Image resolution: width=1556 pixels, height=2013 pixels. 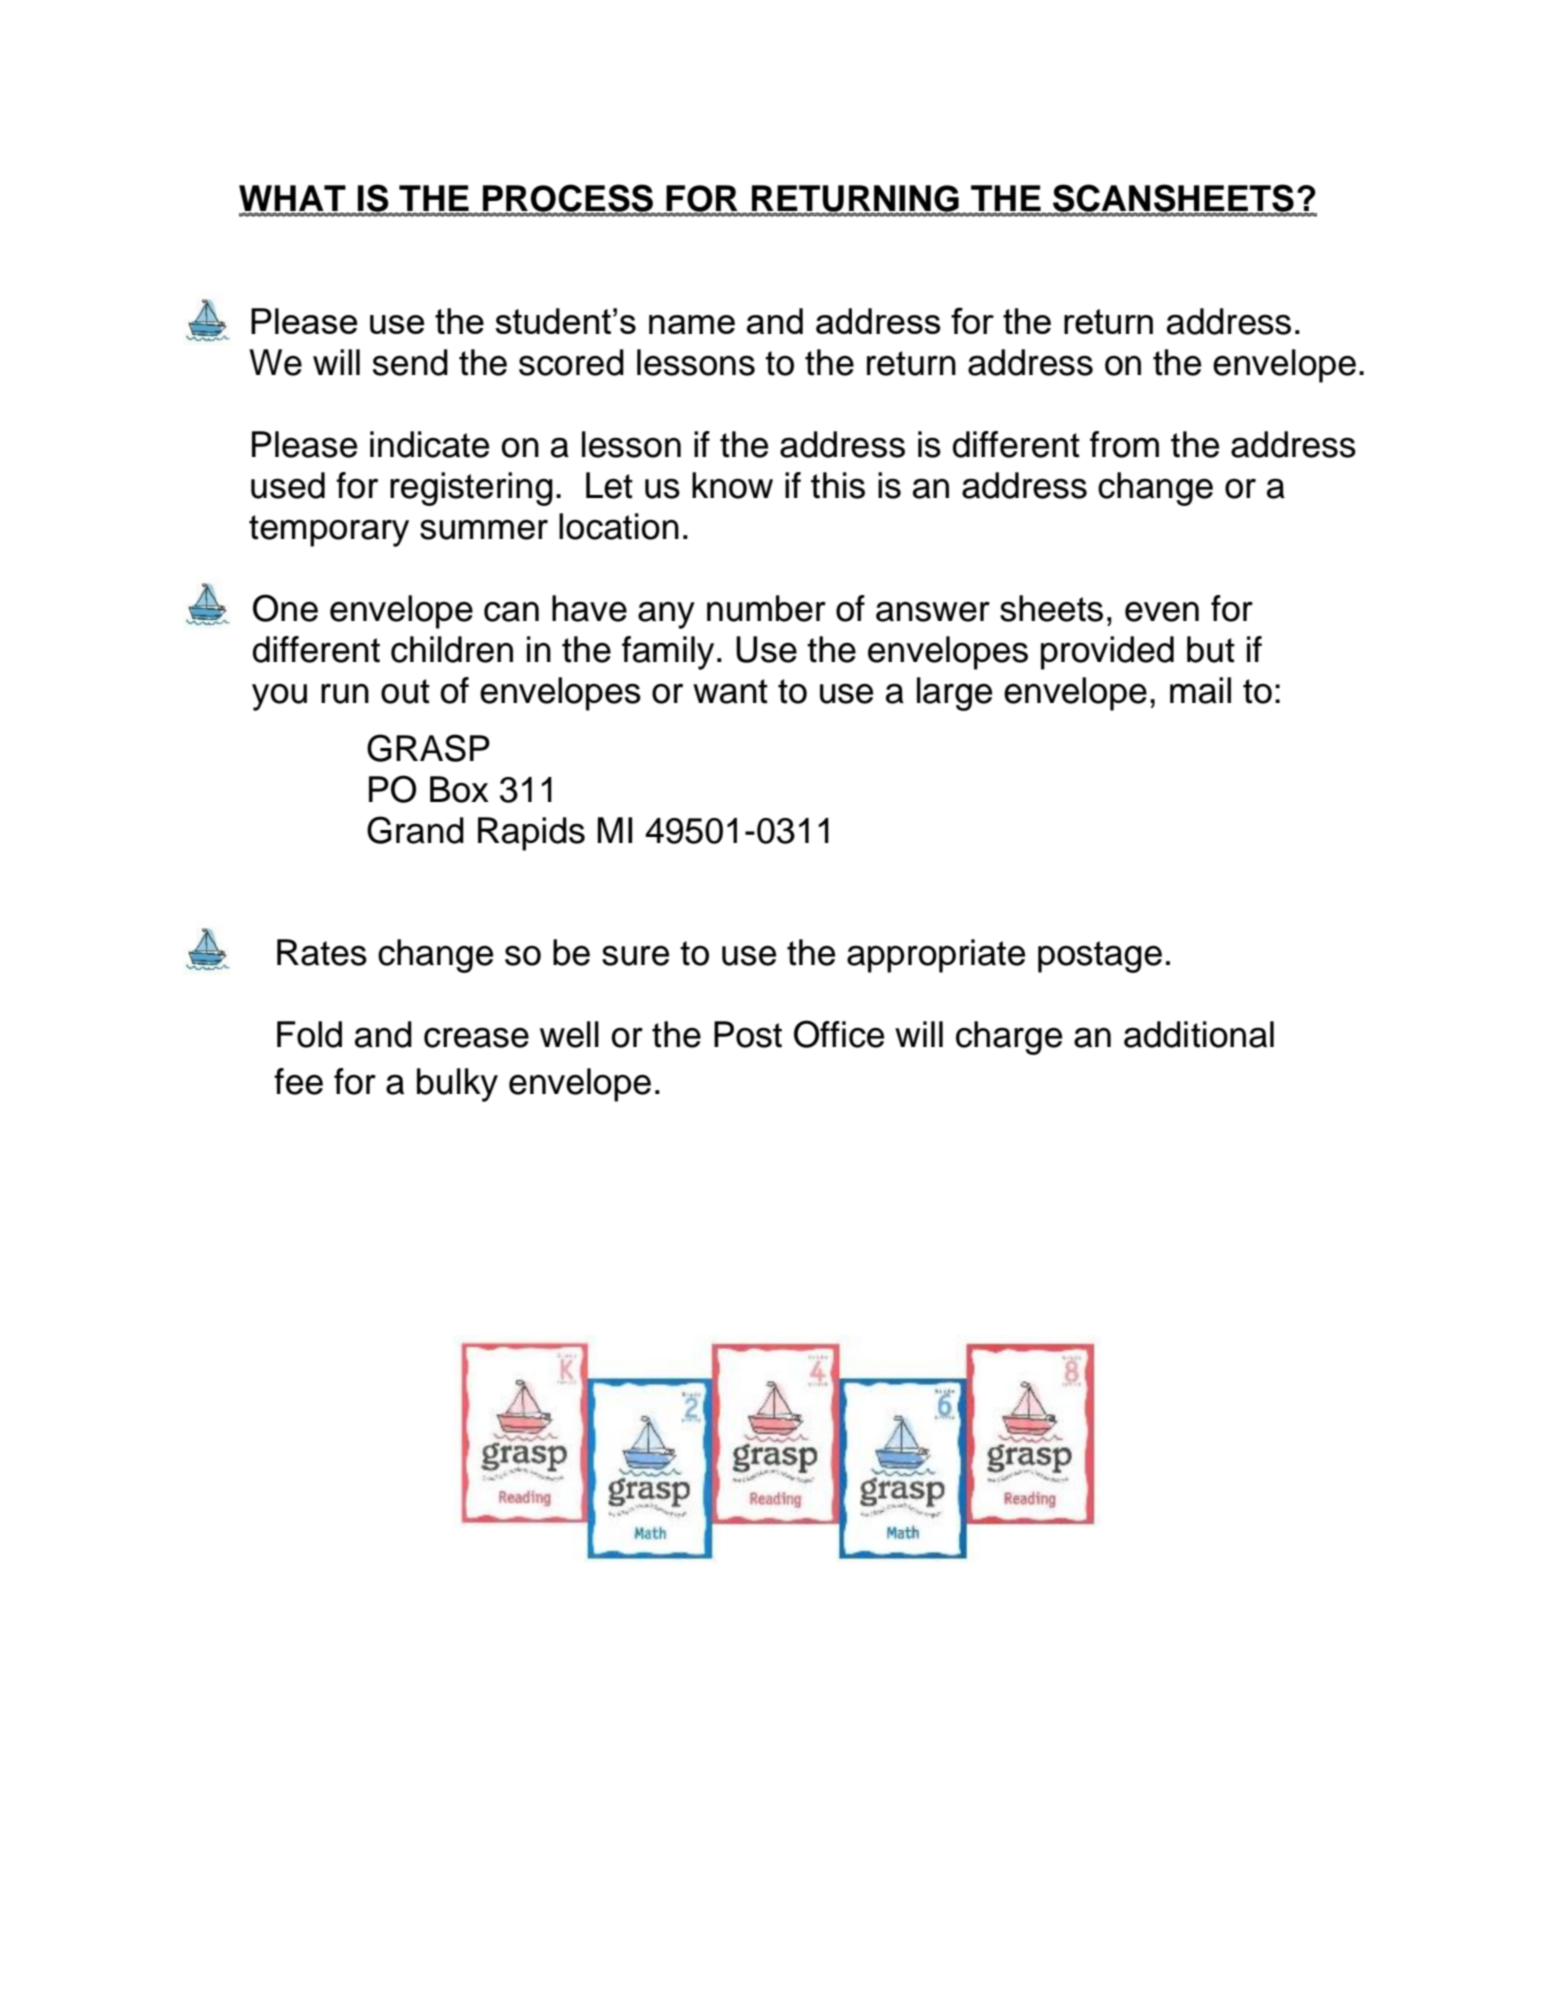 What do you see at coordinates (1124, 444) in the screenshot?
I see `from` at bounding box center [1124, 444].
